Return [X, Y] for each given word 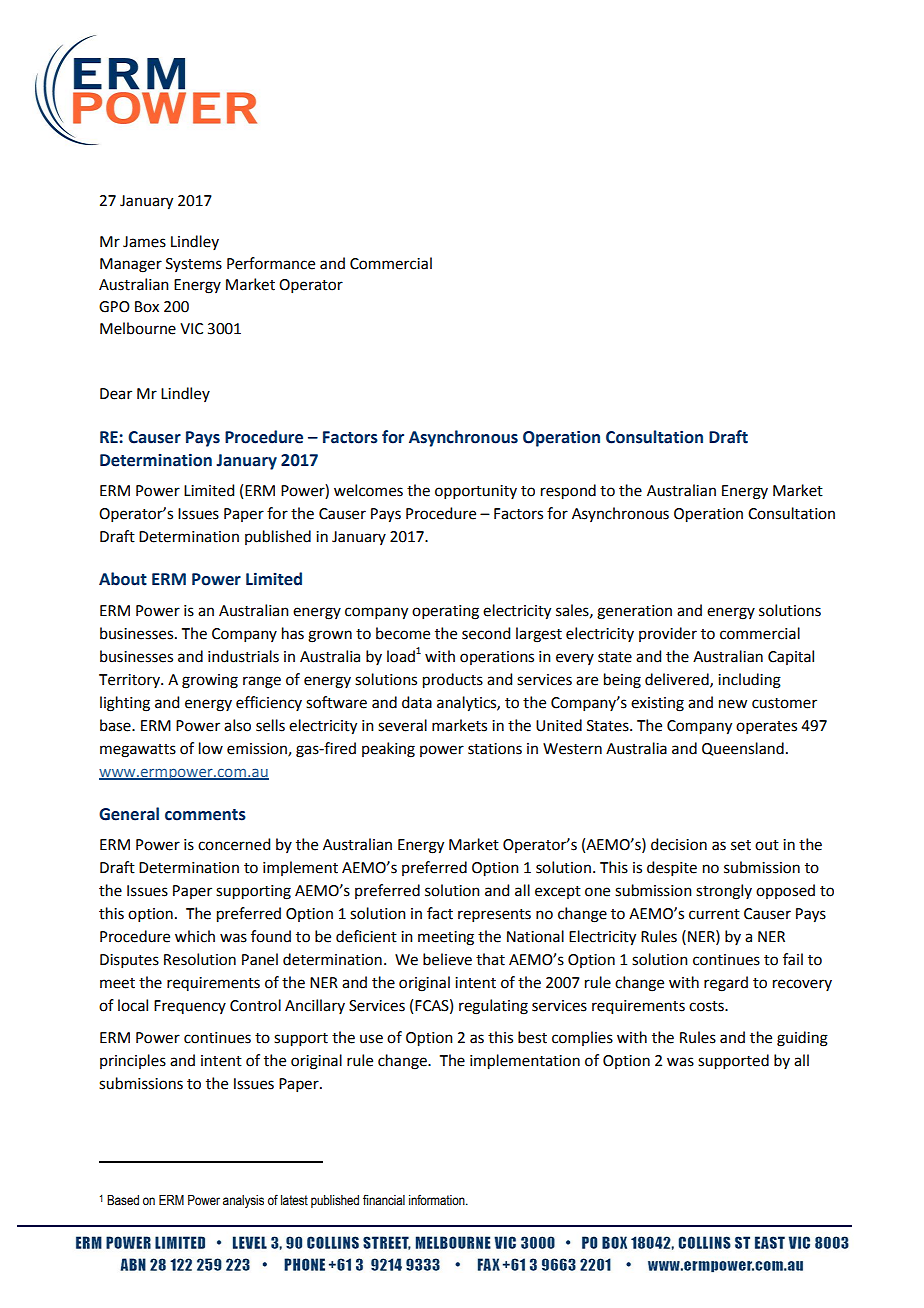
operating [445, 612]
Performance [271, 263]
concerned [234, 844]
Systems [194, 265]
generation [634, 612]
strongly [724, 892]
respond [568, 492]
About [123, 579]
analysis [243, 1201]
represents [494, 915]
